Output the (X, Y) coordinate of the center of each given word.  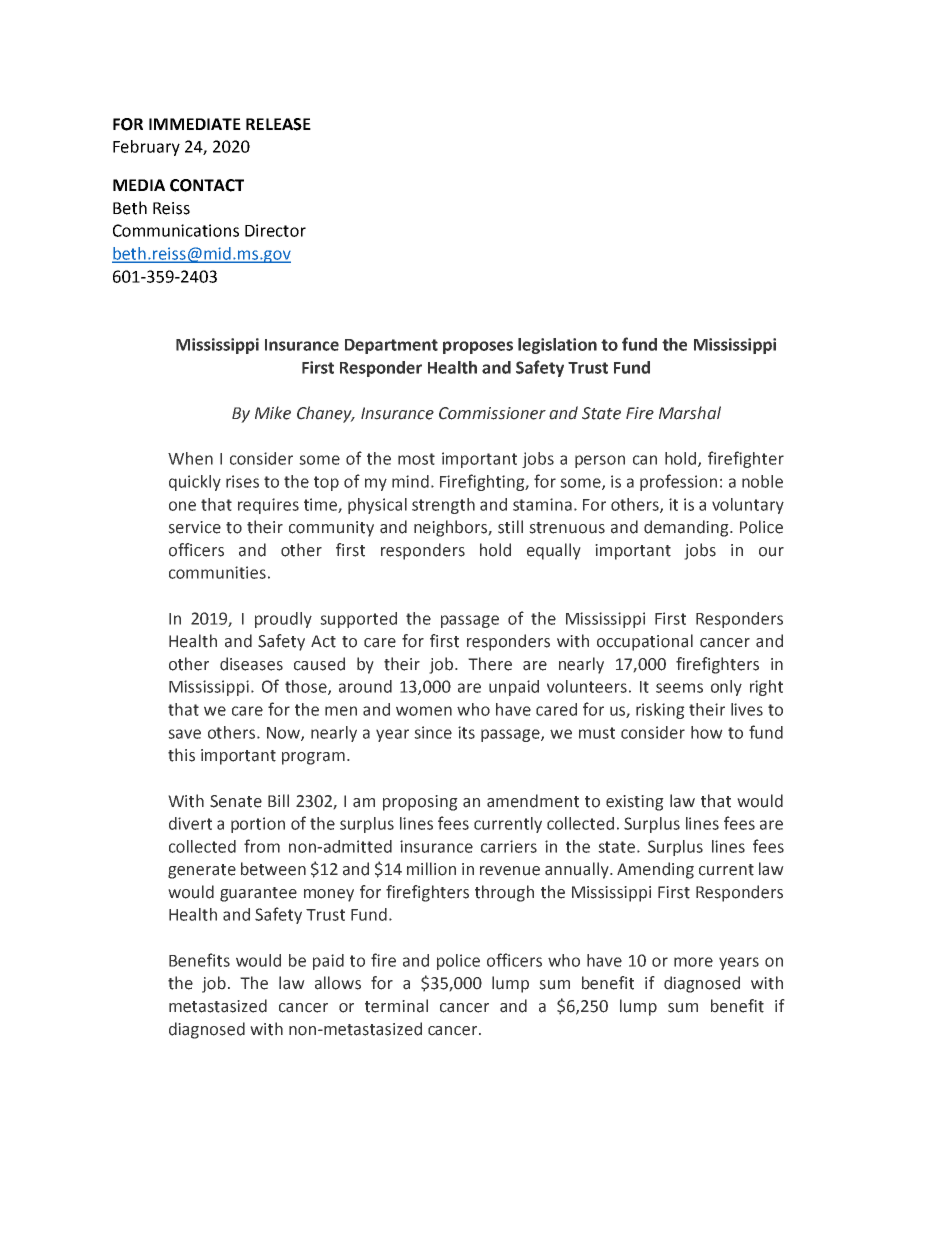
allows (338, 983)
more (693, 962)
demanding (687, 528)
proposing (420, 803)
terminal (396, 1006)
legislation (557, 346)
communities (217, 572)
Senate (236, 801)
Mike (273, 413)
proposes (478, 347)
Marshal (690, 413)
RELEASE (278, 124)
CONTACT (207, 185)
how (707, 732)
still (510, 527)
